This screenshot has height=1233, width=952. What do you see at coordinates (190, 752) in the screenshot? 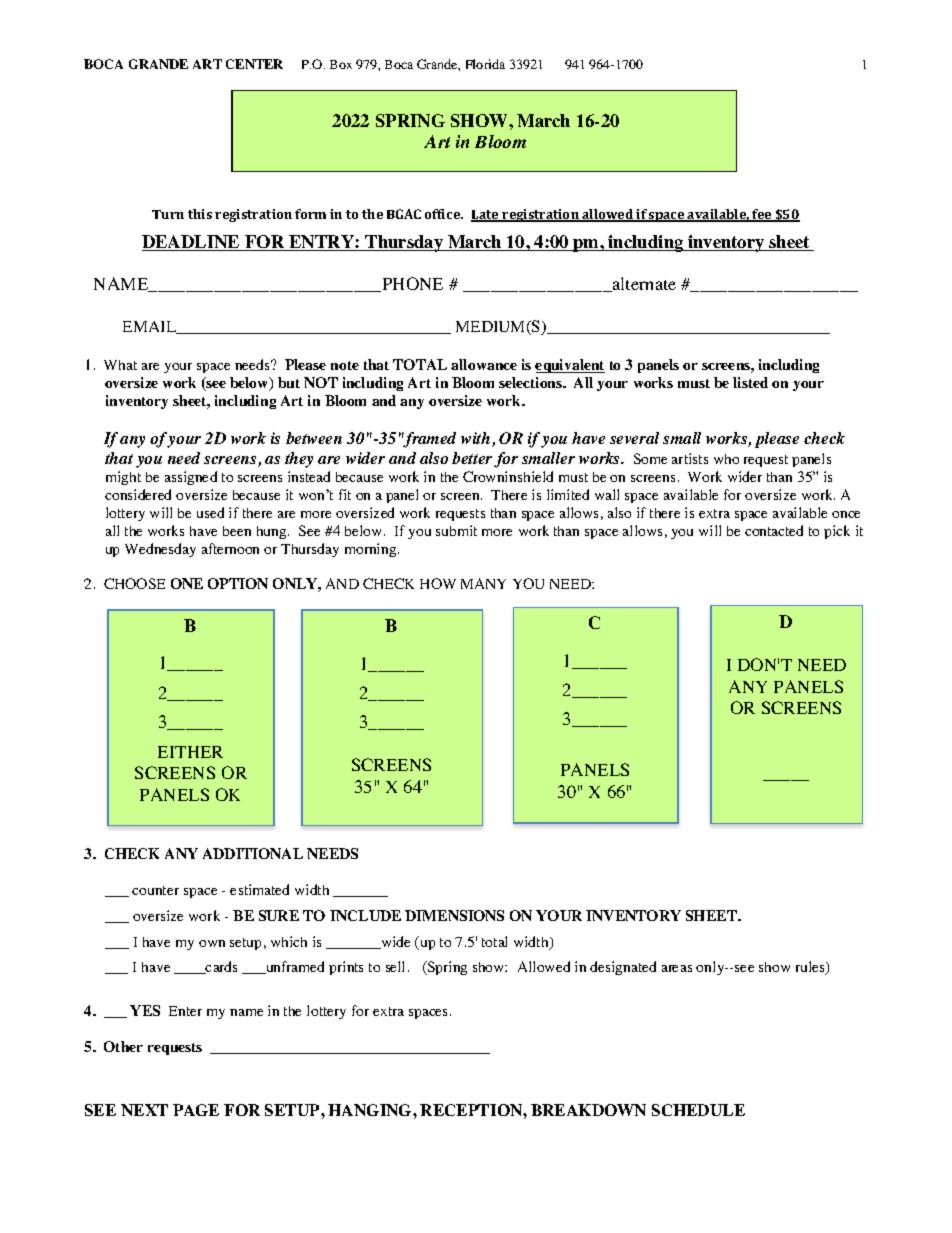
I see `EITHER` at bounding box center [190, 752].
